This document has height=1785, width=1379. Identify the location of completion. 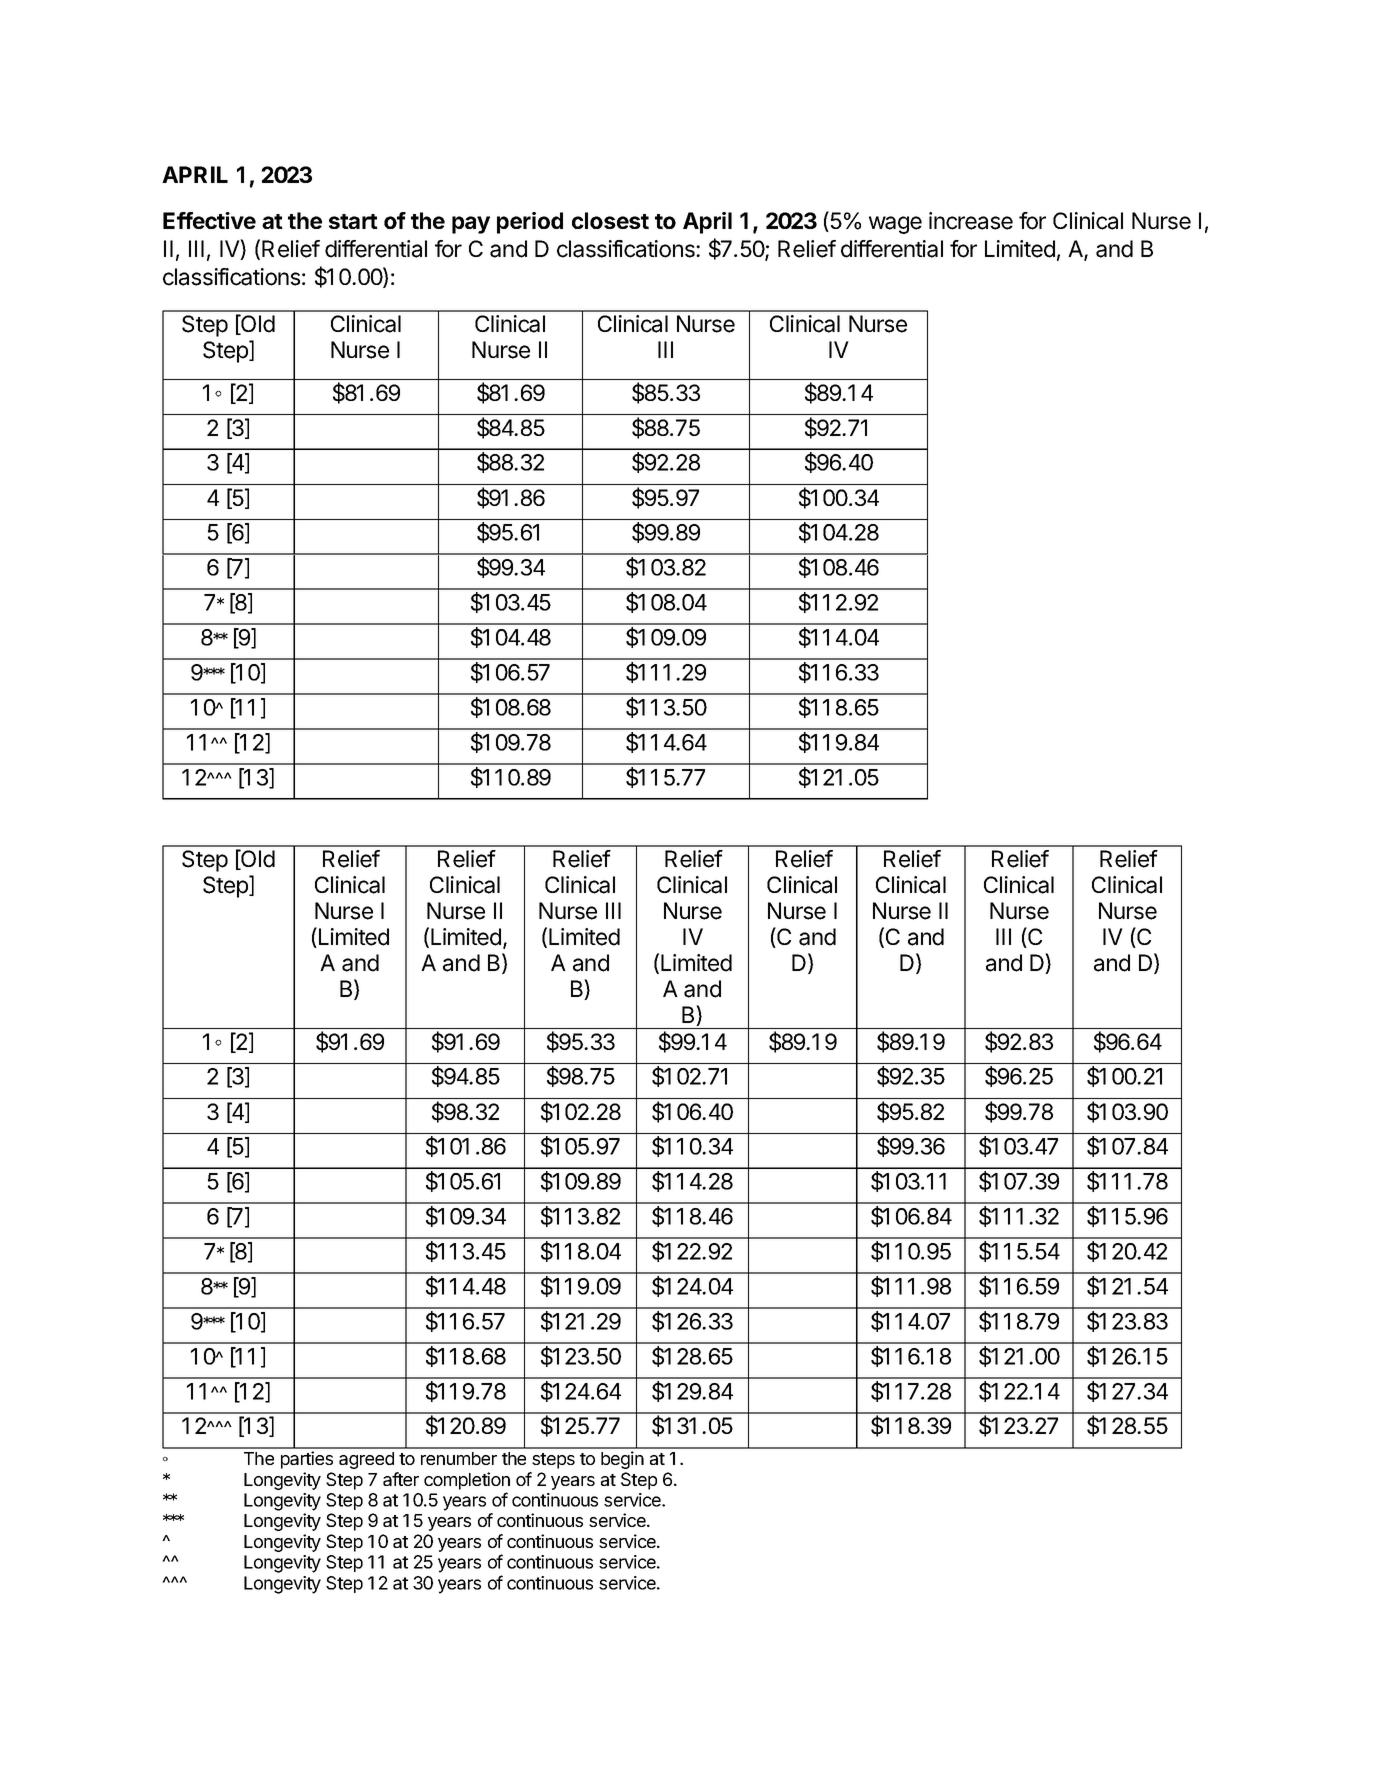
(467, 1481).
